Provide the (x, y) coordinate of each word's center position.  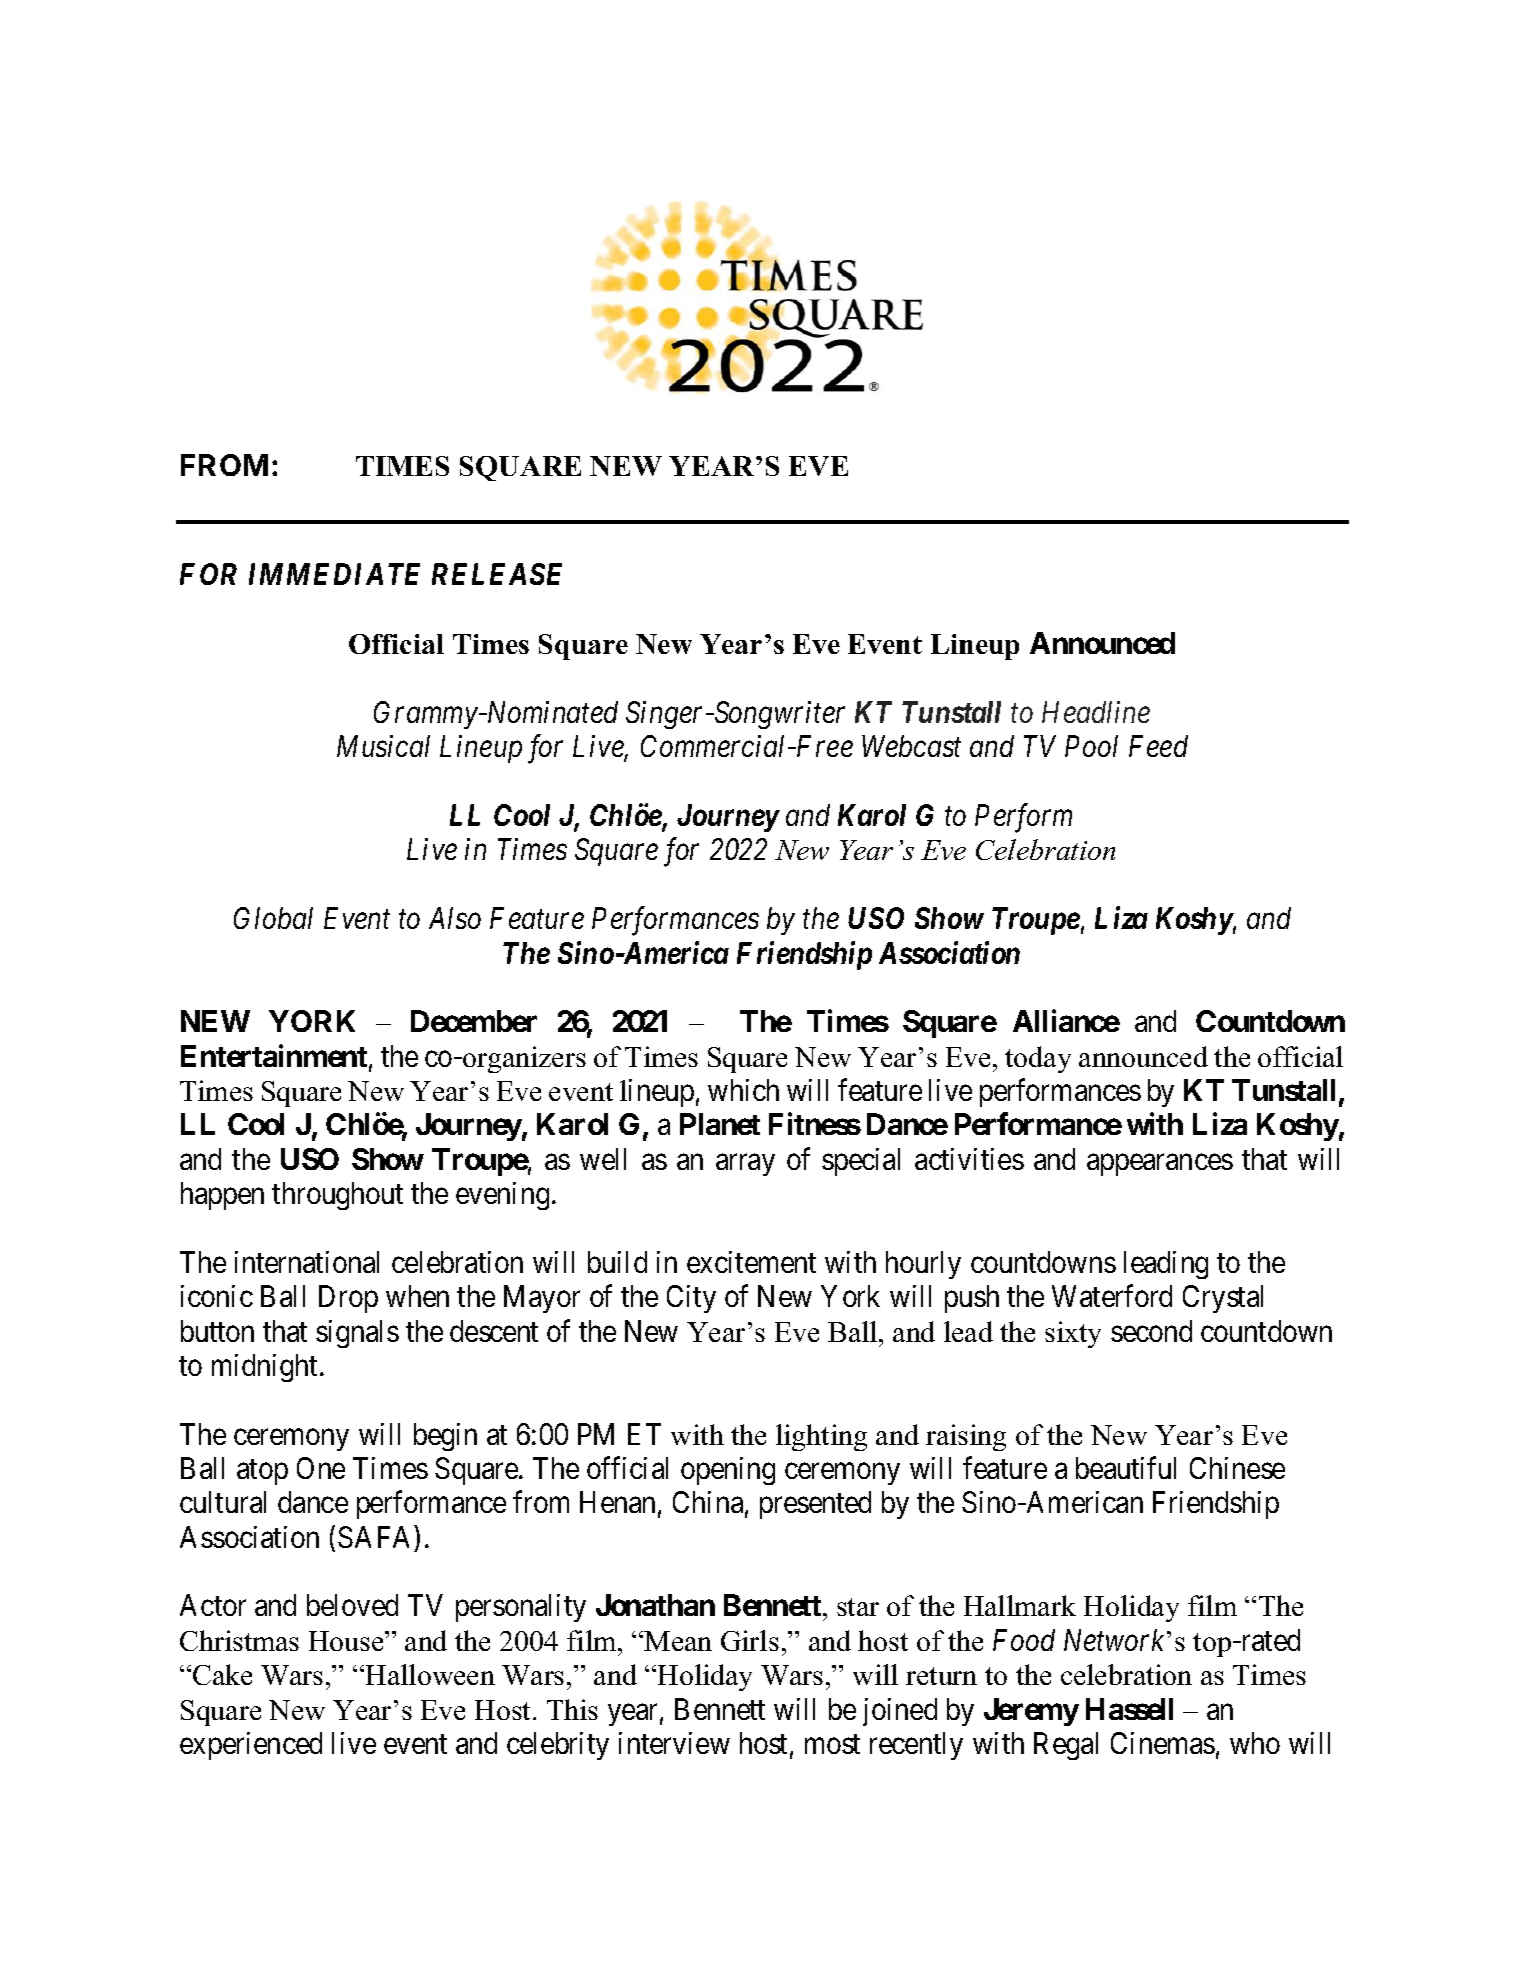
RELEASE (497, 574)
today (1038, 1059)
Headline (1096, 712)
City (691, 1299)
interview (674, 1743)
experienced (251, 1746)
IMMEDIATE (334, 574)
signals (357, 1334)
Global (273, 918)
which (743, 1090)
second (1151, 1331)
